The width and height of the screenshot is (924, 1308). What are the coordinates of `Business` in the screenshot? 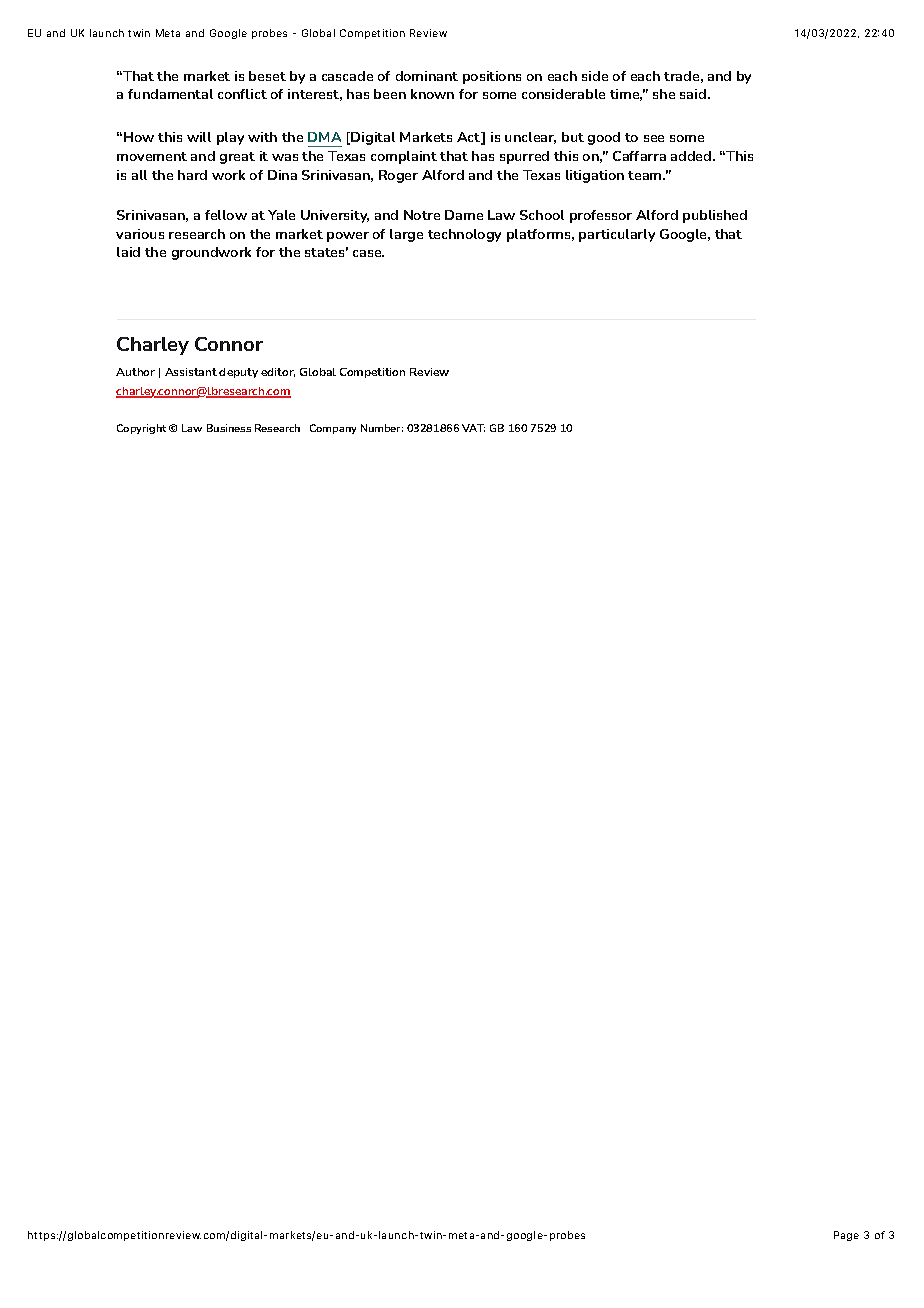 It's located at (229, 428).
